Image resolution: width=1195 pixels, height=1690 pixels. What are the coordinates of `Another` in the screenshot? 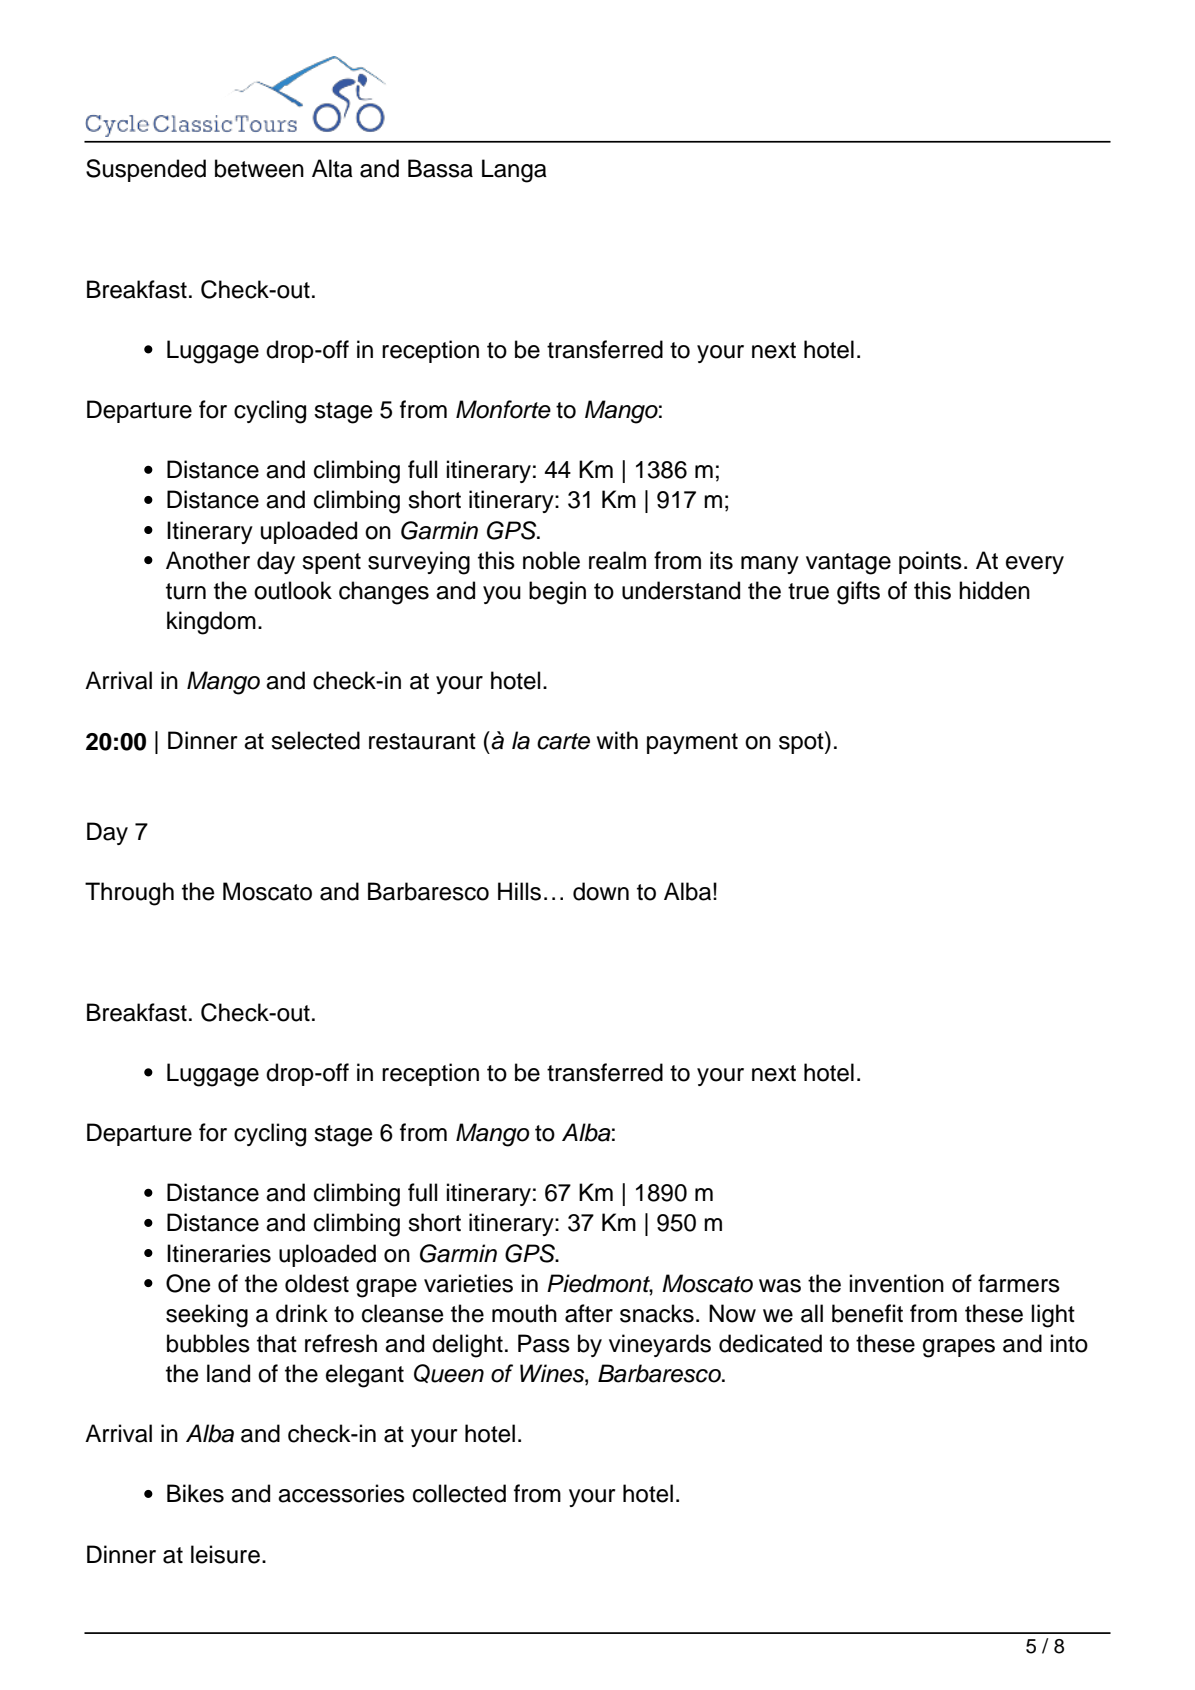 It's located at (208, 560).
